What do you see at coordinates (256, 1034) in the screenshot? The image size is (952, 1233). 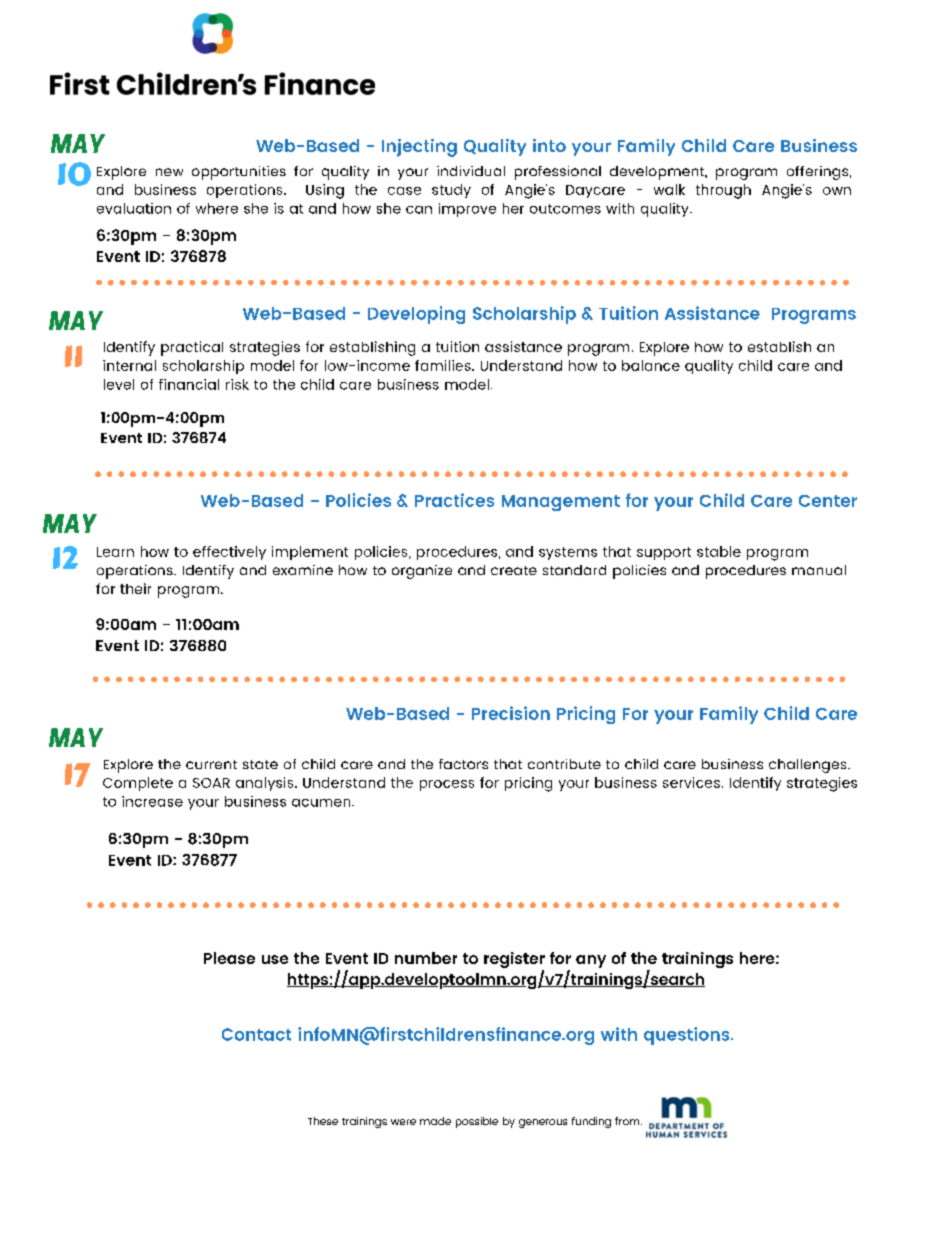 I see `Contact` at bounding box center [256, 1034].
